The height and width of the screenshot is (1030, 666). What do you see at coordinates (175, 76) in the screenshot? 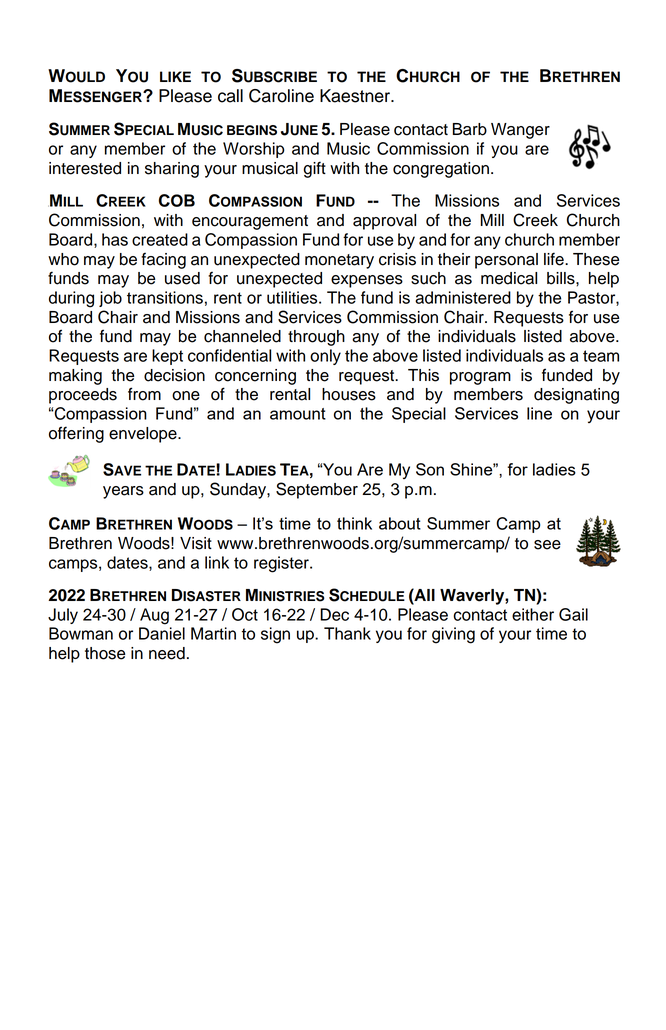
I see `LIKE` at bounding box center [175, 76].
